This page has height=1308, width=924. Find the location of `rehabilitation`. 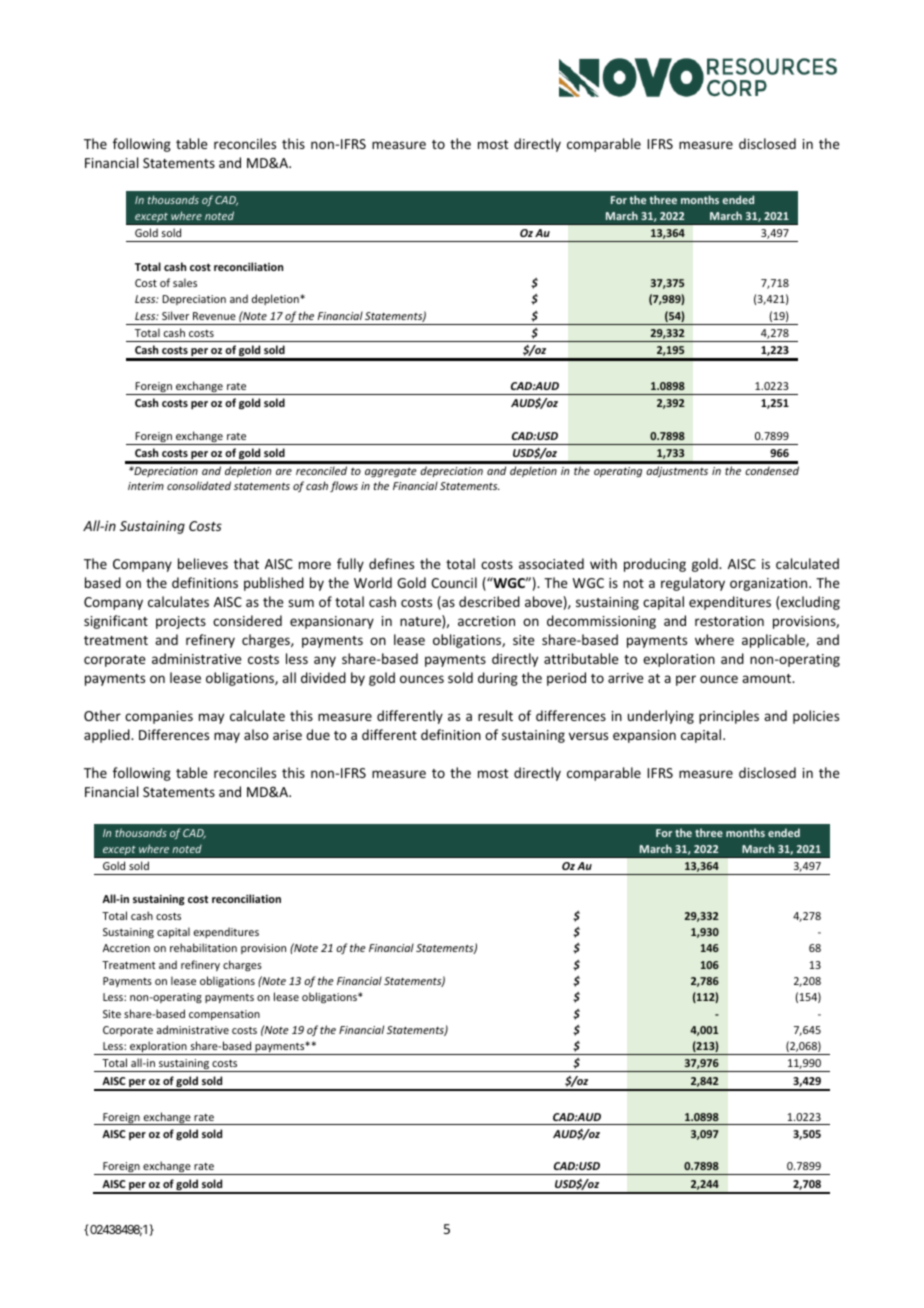

rehabilitation is located at coordinates (203, 947).
